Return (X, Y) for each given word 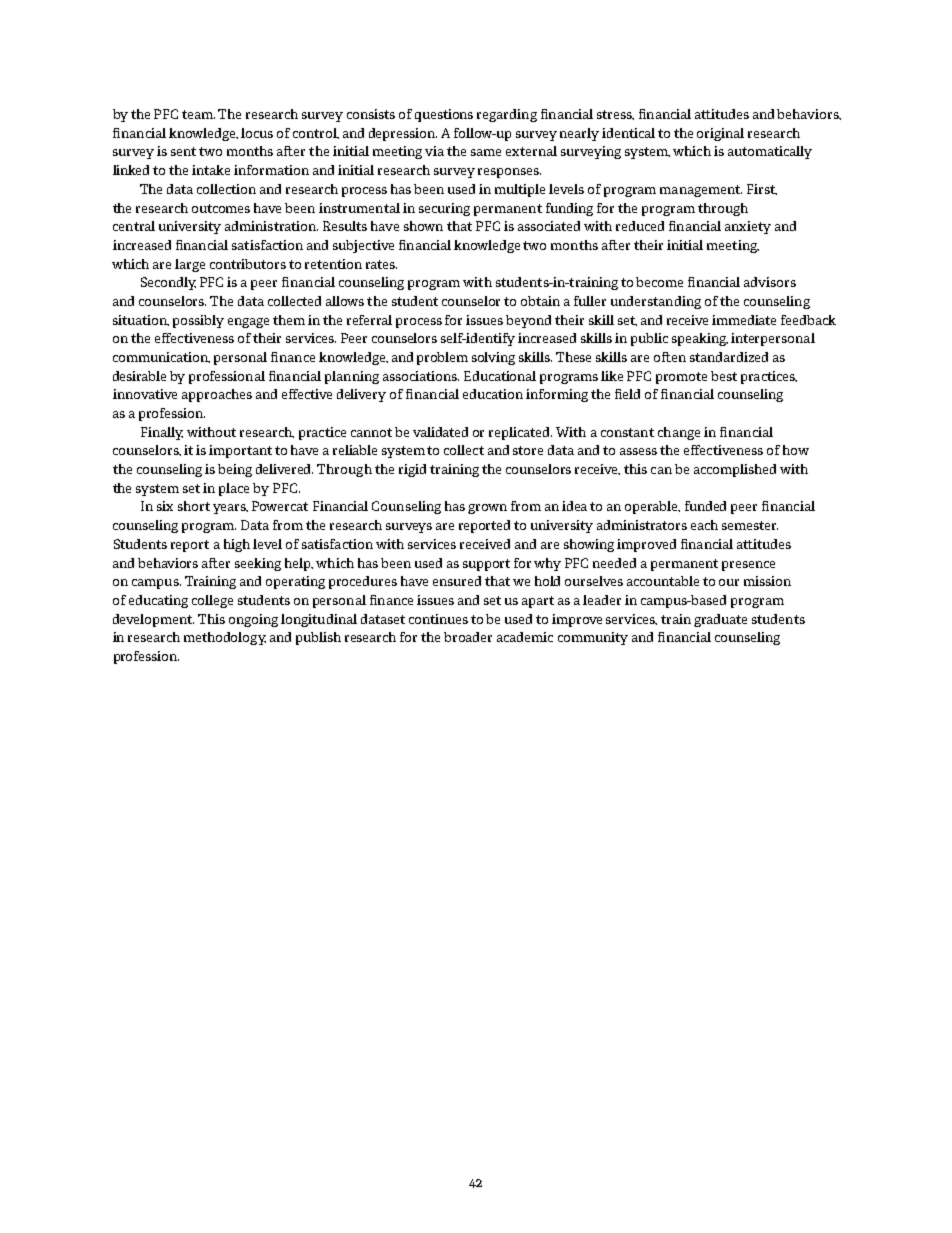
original (720, 134)
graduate (720, 620)
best (724, 376)
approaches (217, 395)
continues (438, 619)
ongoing (253, 620)
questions (444, 115)
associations (421, 376)
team (198, 114)
